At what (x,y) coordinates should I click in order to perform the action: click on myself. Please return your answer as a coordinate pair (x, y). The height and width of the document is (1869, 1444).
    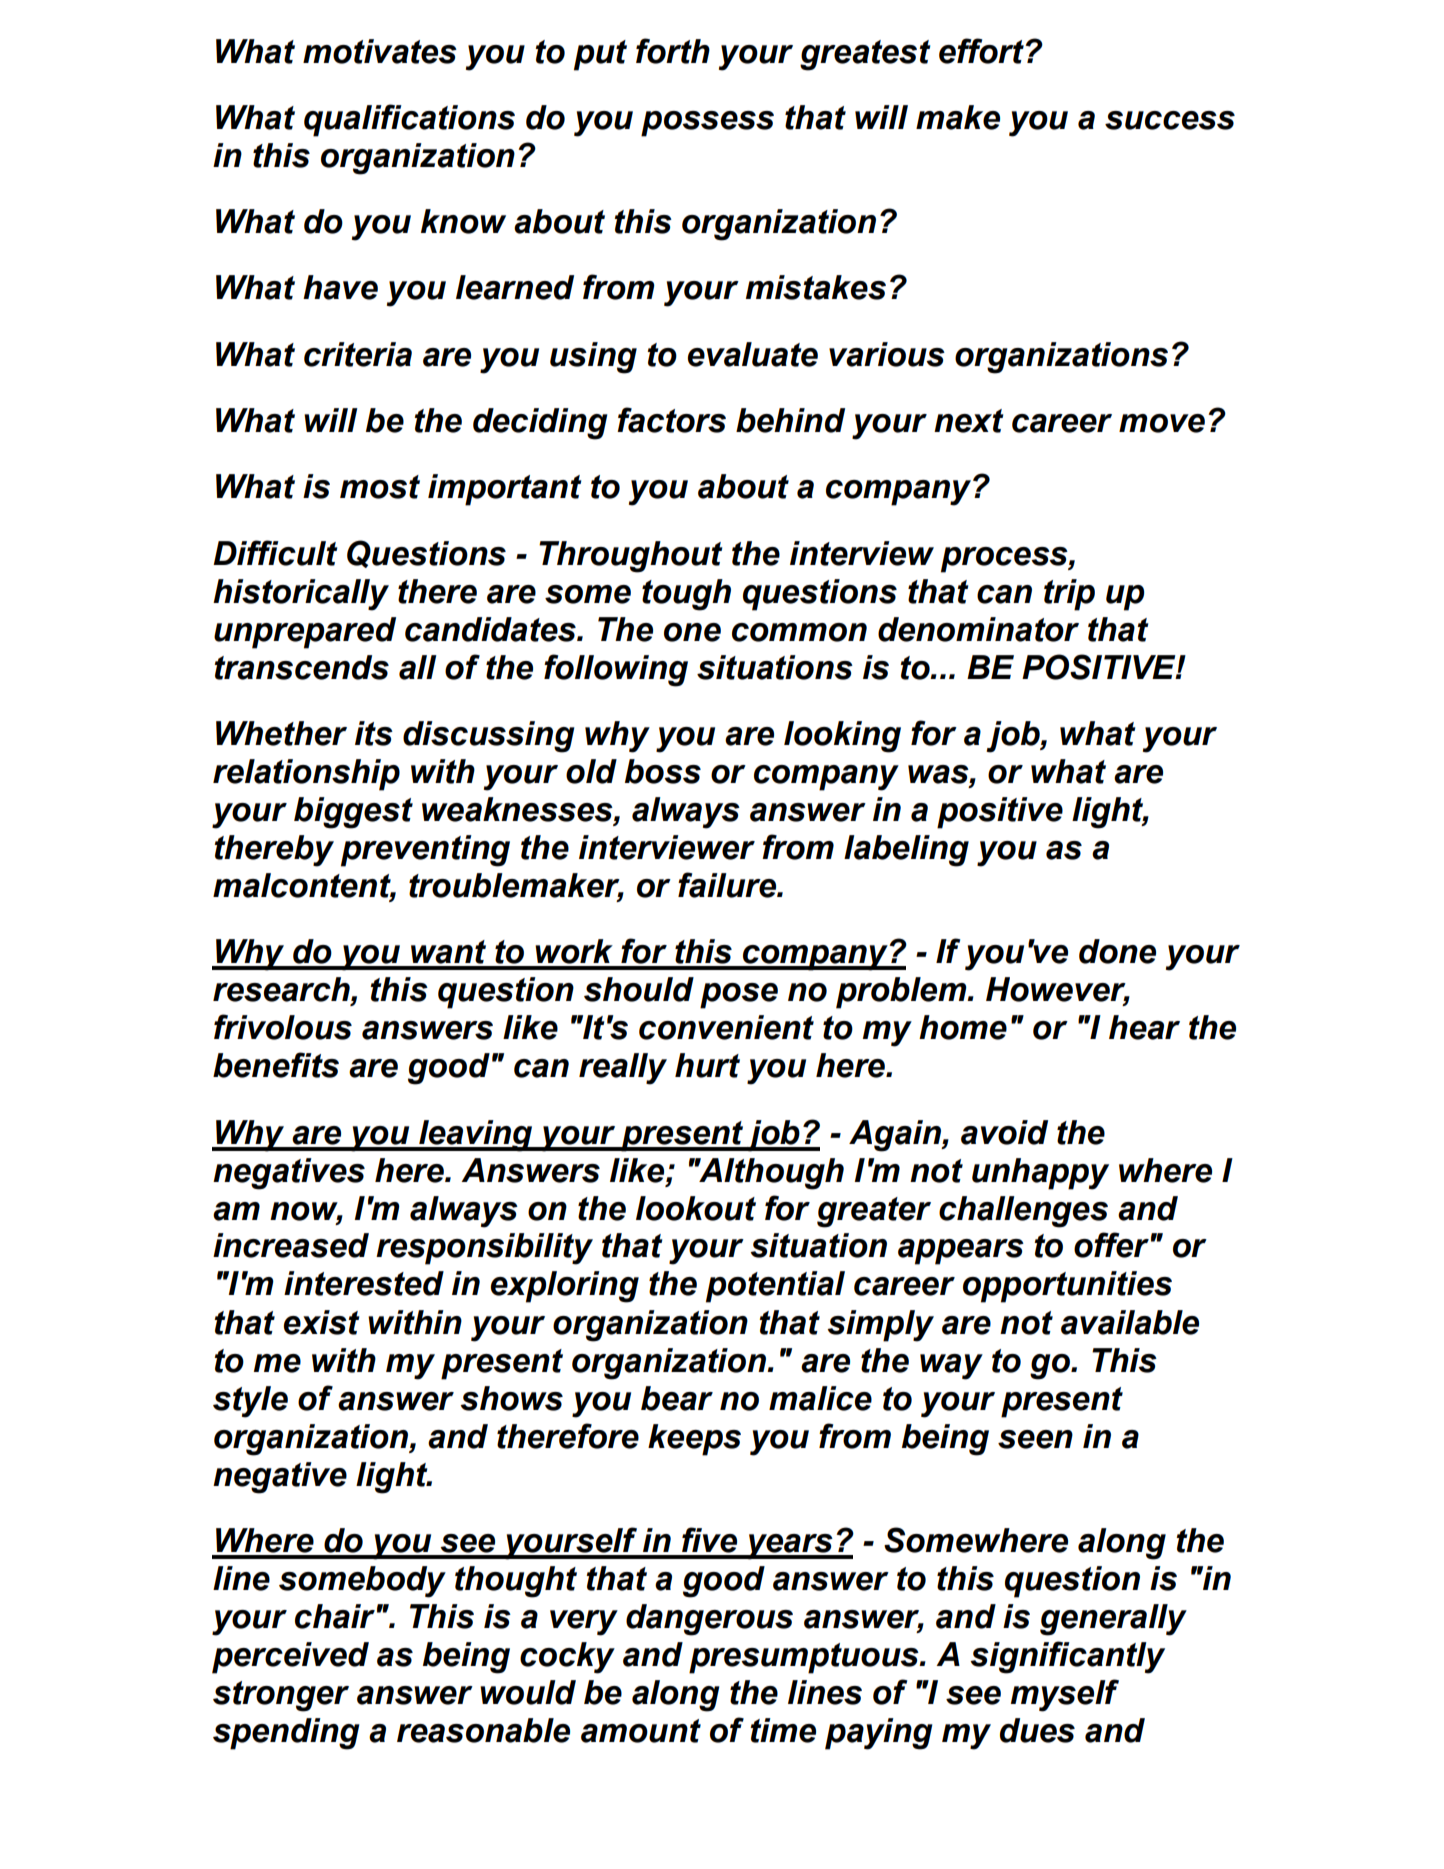
    Looking at the image, I should click on (1065, 1695).
